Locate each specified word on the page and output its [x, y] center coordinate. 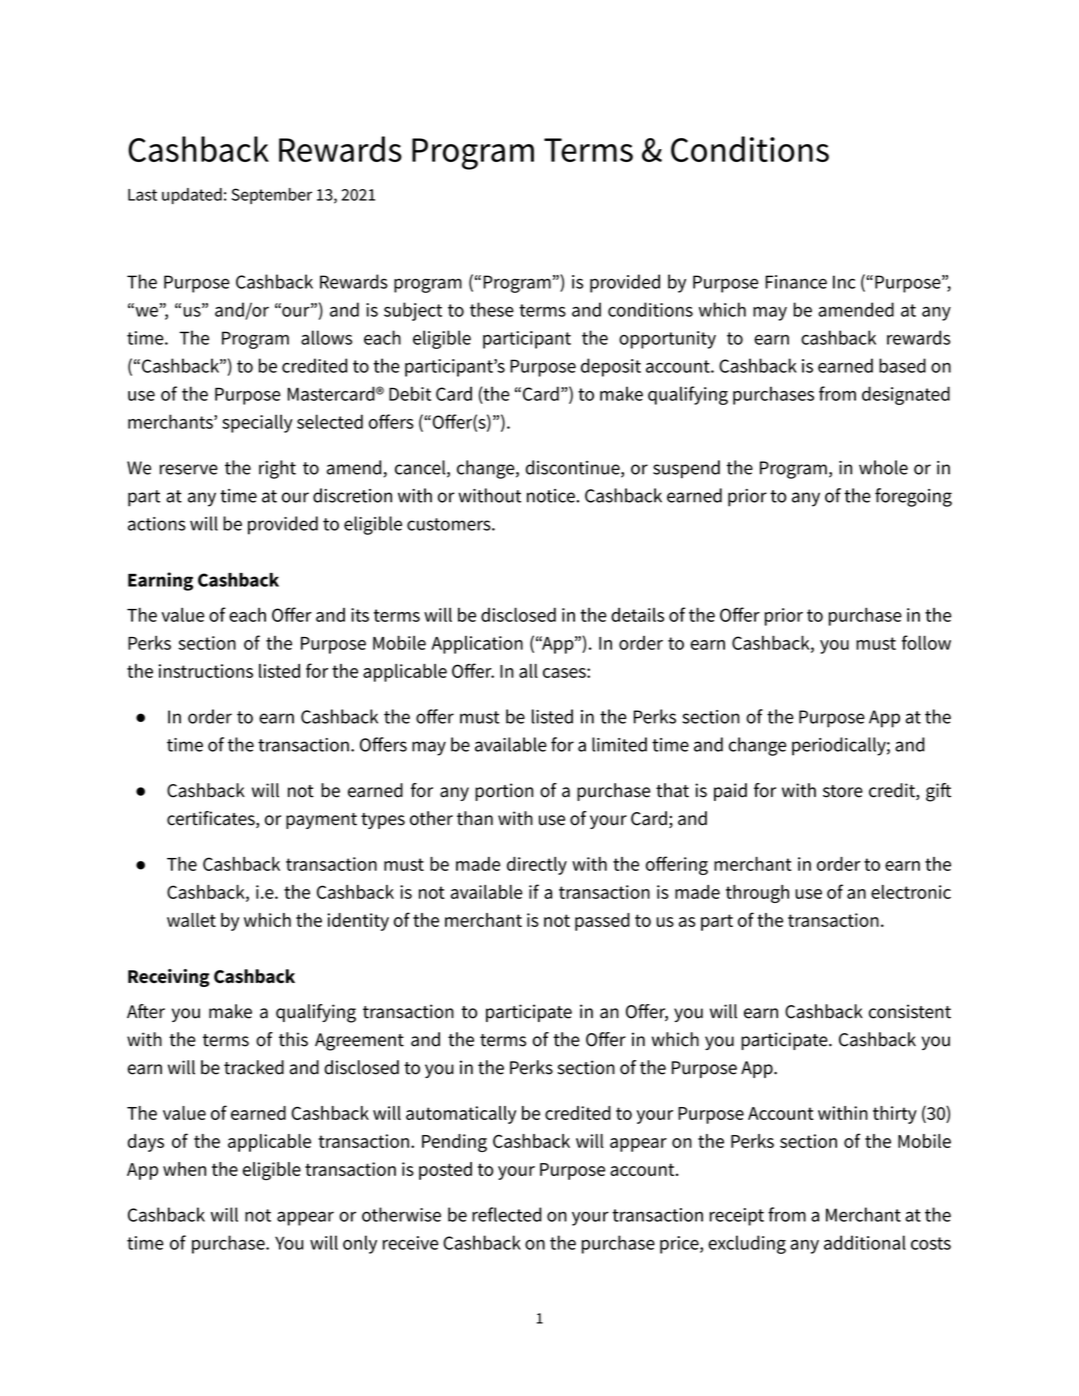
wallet [191, 920]
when [184, 1169]
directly [537, 866]
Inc [844, 282]
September [272, 196]
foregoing [913, 497]
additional [865, 1242]
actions [157, 524]
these [492, 309]
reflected [507, 1214]
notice [552, 496]
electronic [911, 892]
